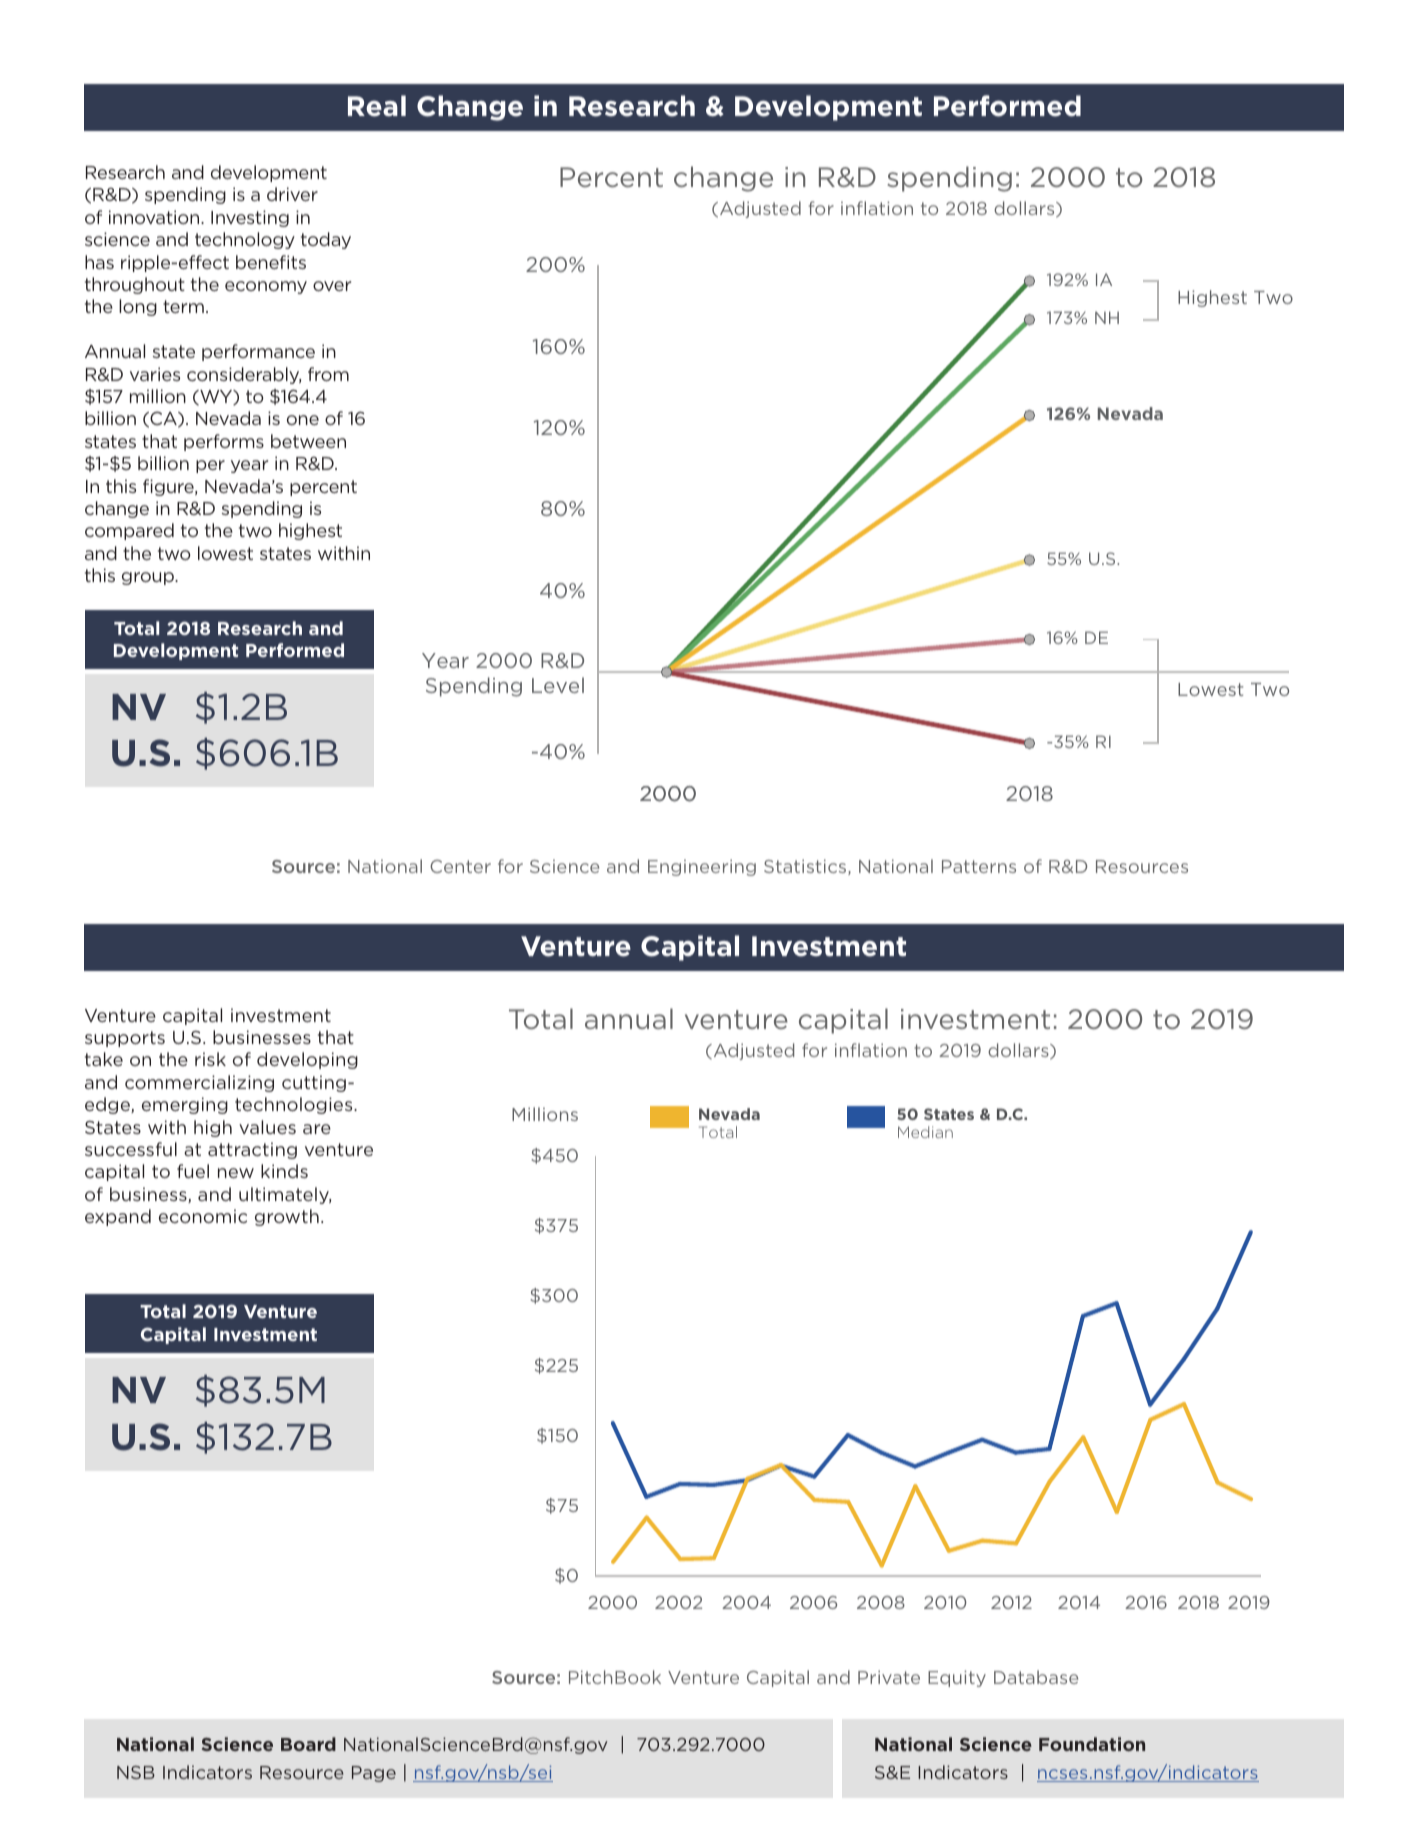 The height and width of the page is (1848, 1428). I want to click on Real, so click(377, 106).
